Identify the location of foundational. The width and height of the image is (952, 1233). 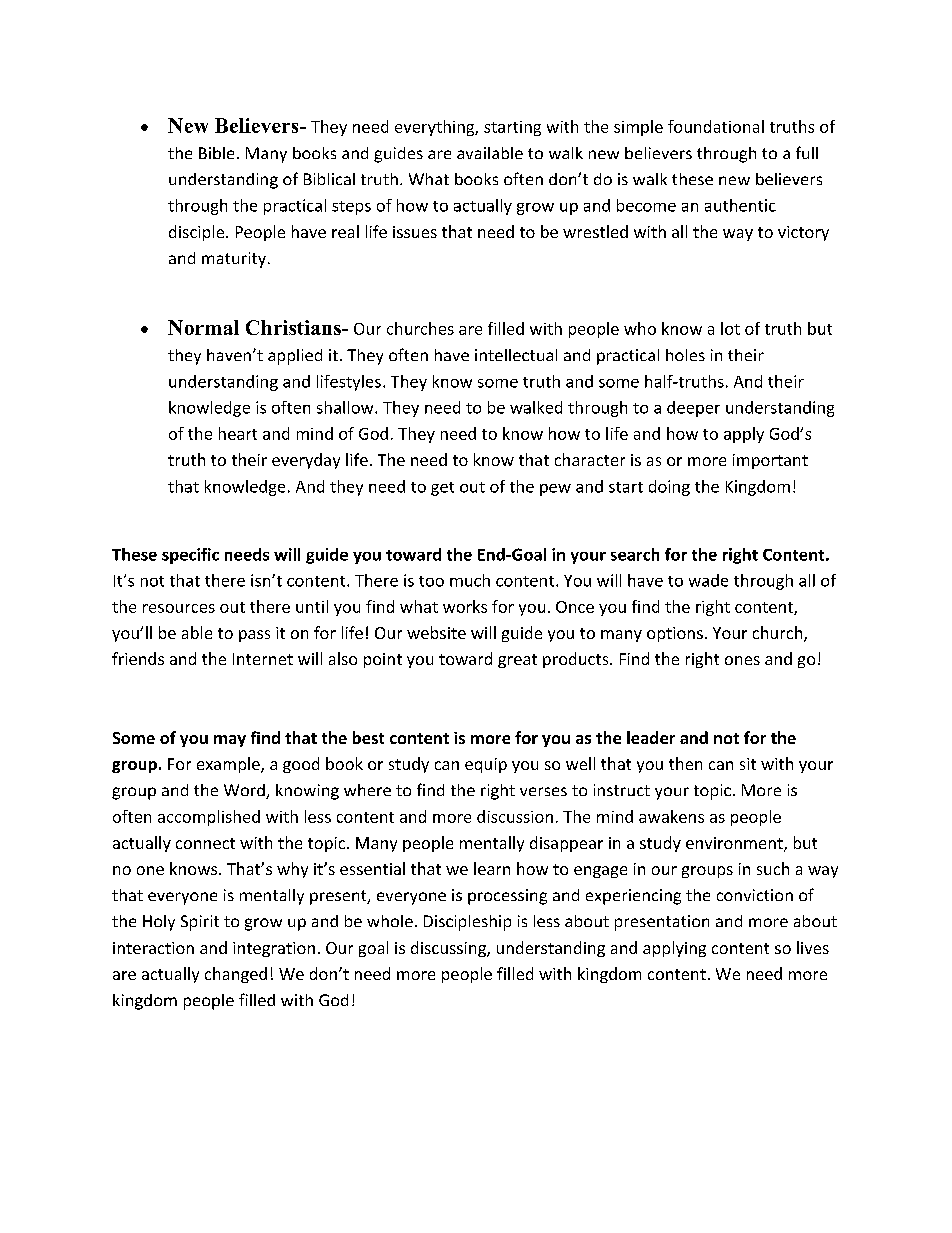
(716, 126).
